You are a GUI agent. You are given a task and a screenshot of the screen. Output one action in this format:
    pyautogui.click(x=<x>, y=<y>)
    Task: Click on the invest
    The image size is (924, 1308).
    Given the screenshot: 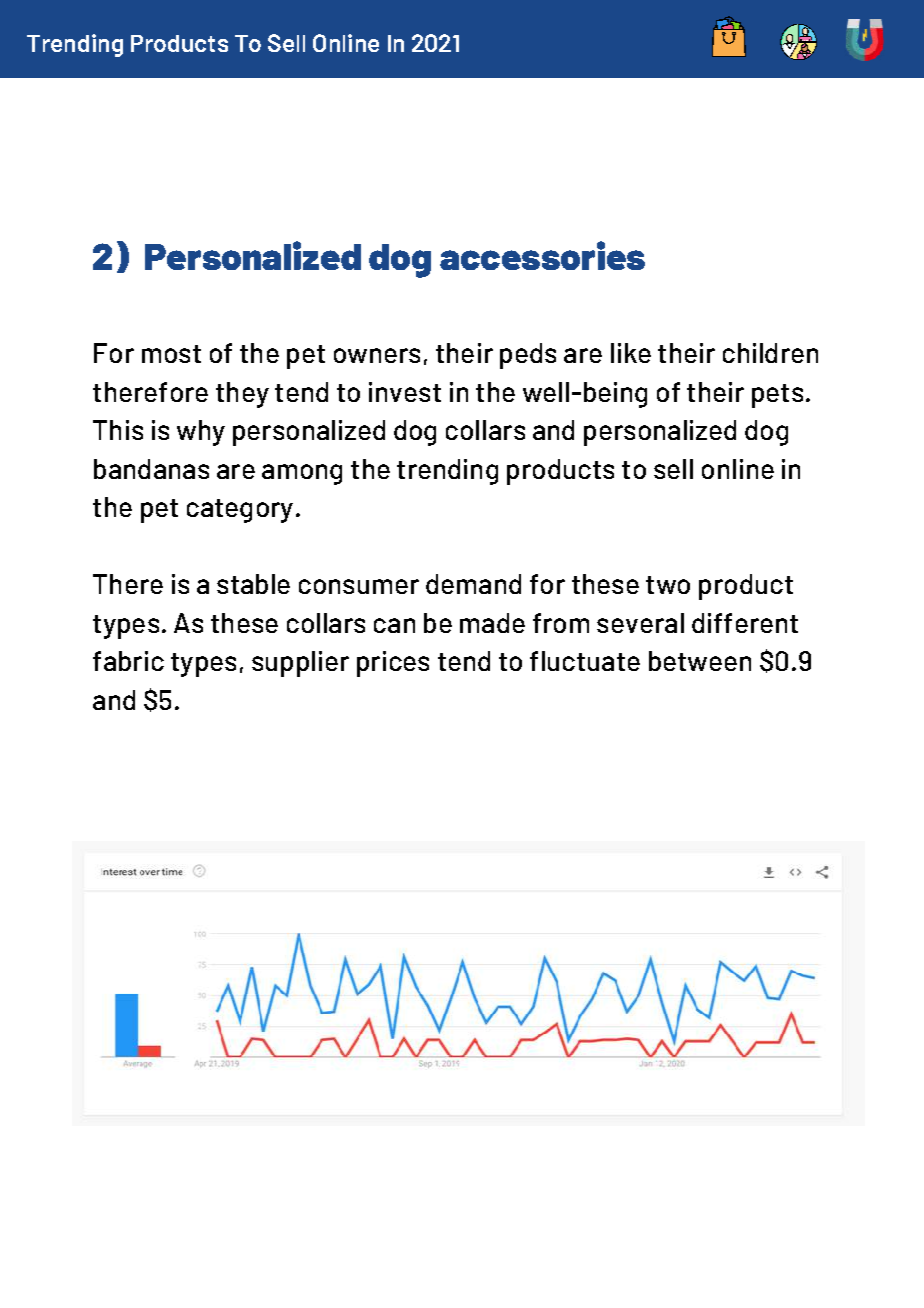 What is the action you would take?
    pyautogui.click(x=405, y=392)
